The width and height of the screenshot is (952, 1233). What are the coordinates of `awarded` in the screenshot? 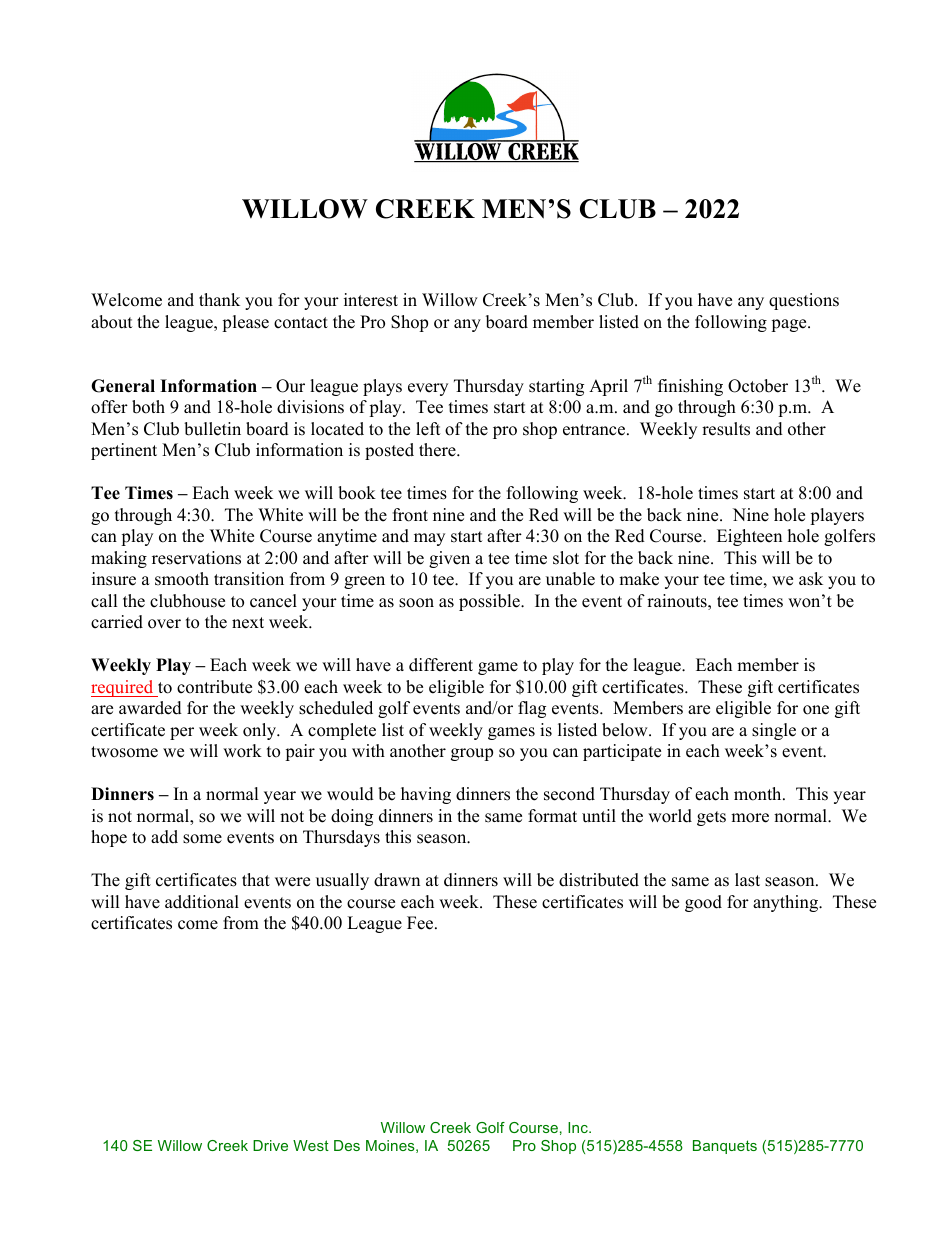 It's located at (150, 708).
